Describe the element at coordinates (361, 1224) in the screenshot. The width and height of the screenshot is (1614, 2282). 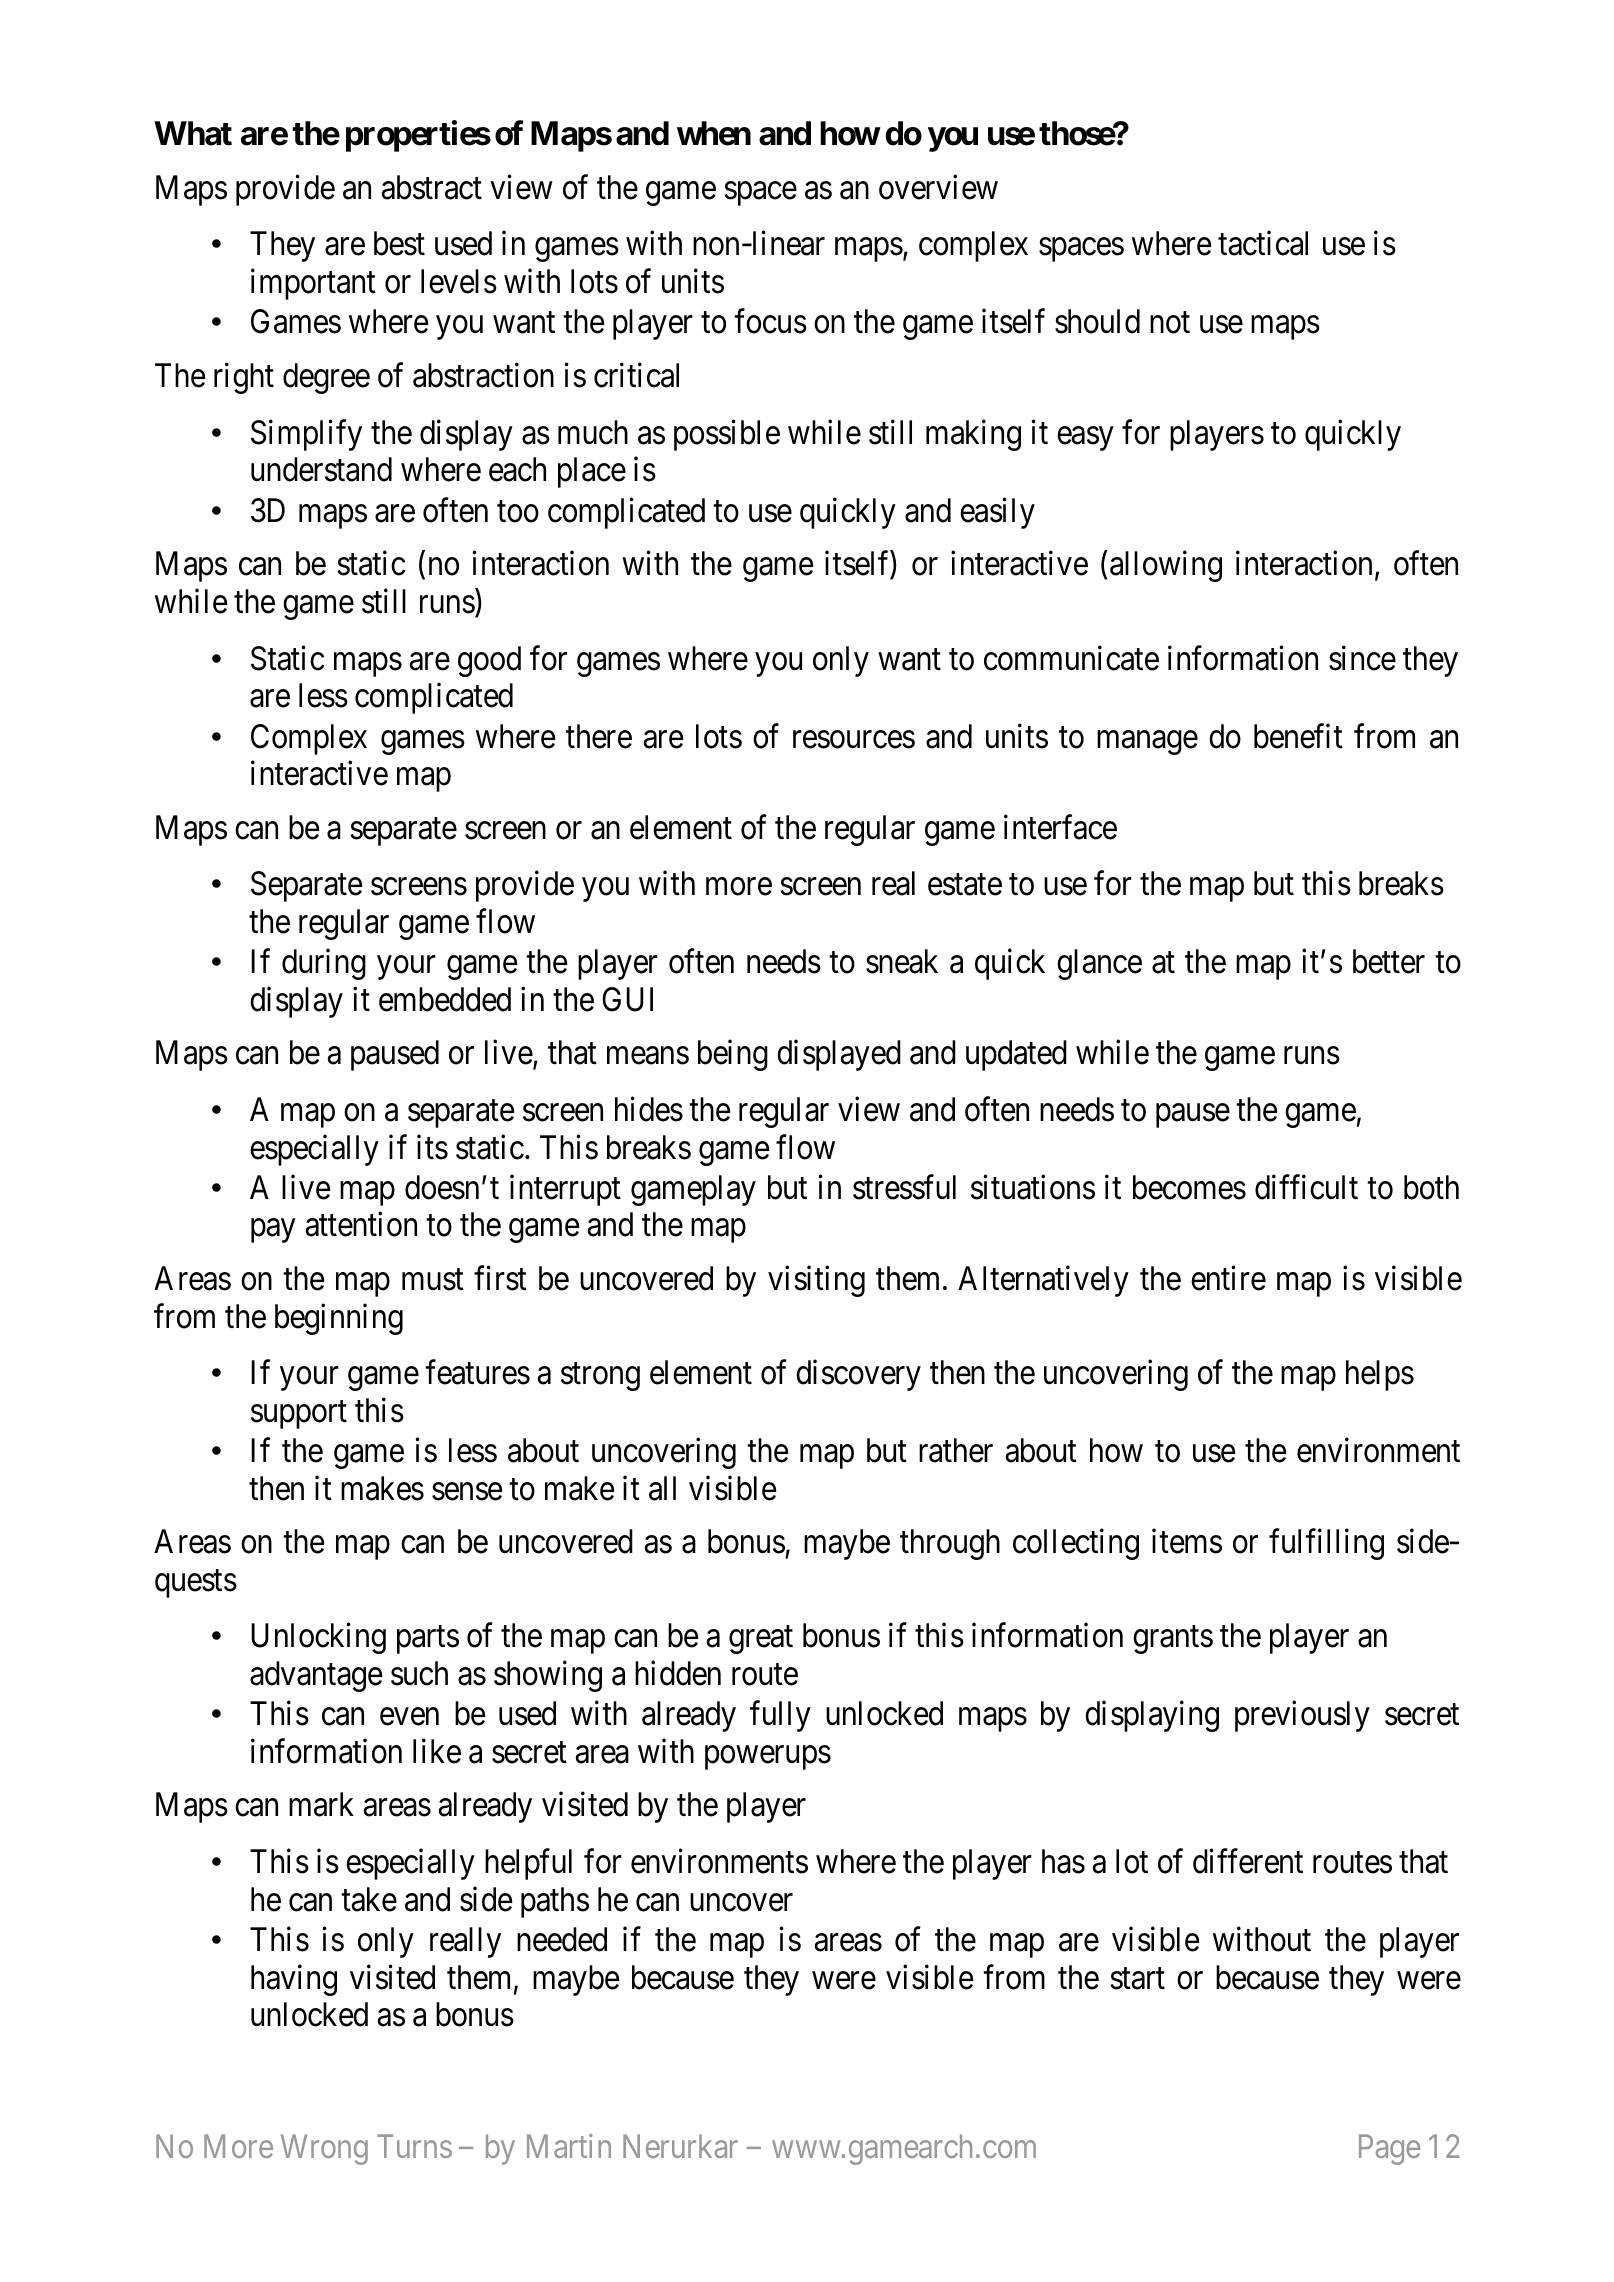
I see `attention` at that location.
